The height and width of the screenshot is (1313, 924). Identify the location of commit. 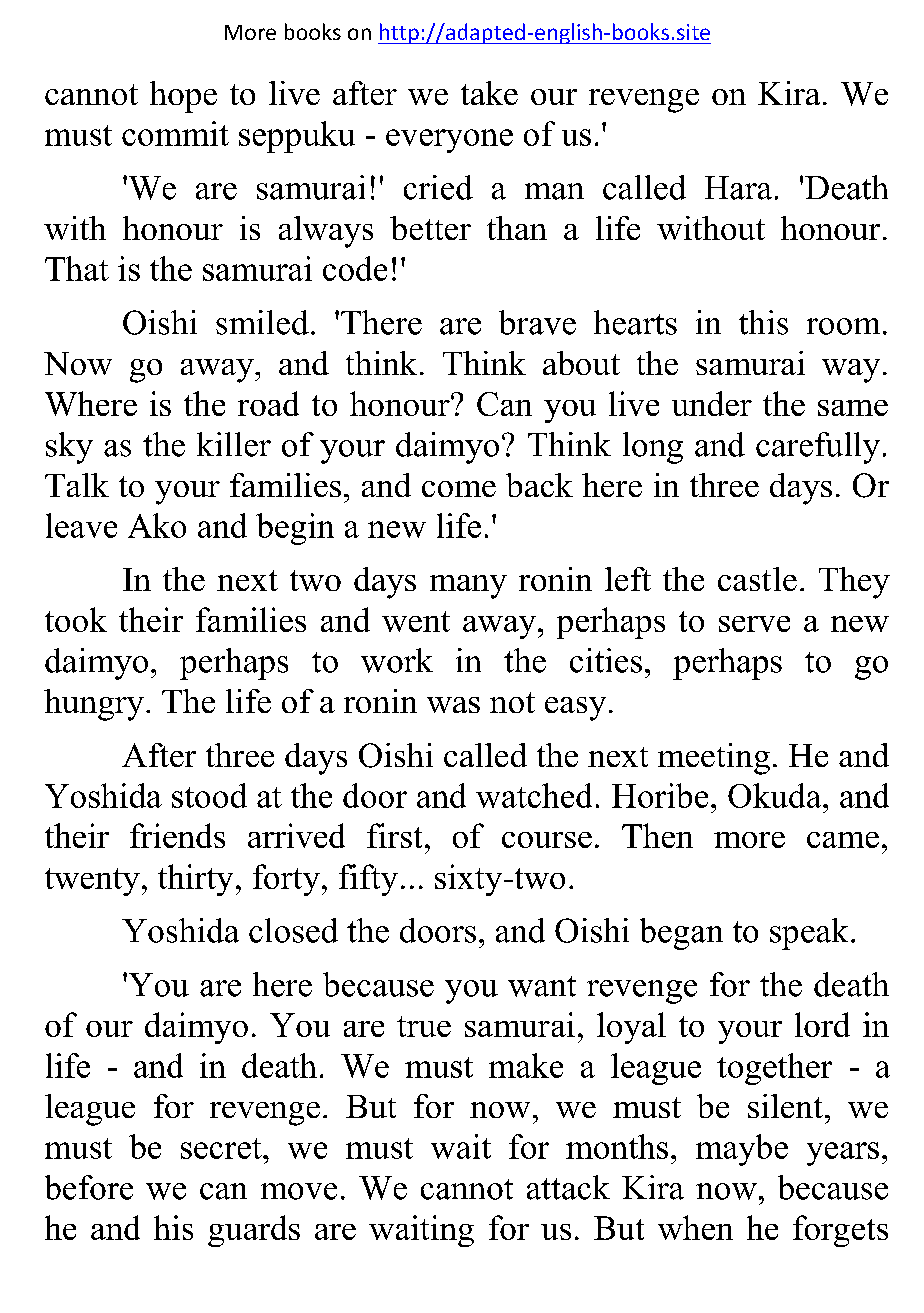
(175, 133).
